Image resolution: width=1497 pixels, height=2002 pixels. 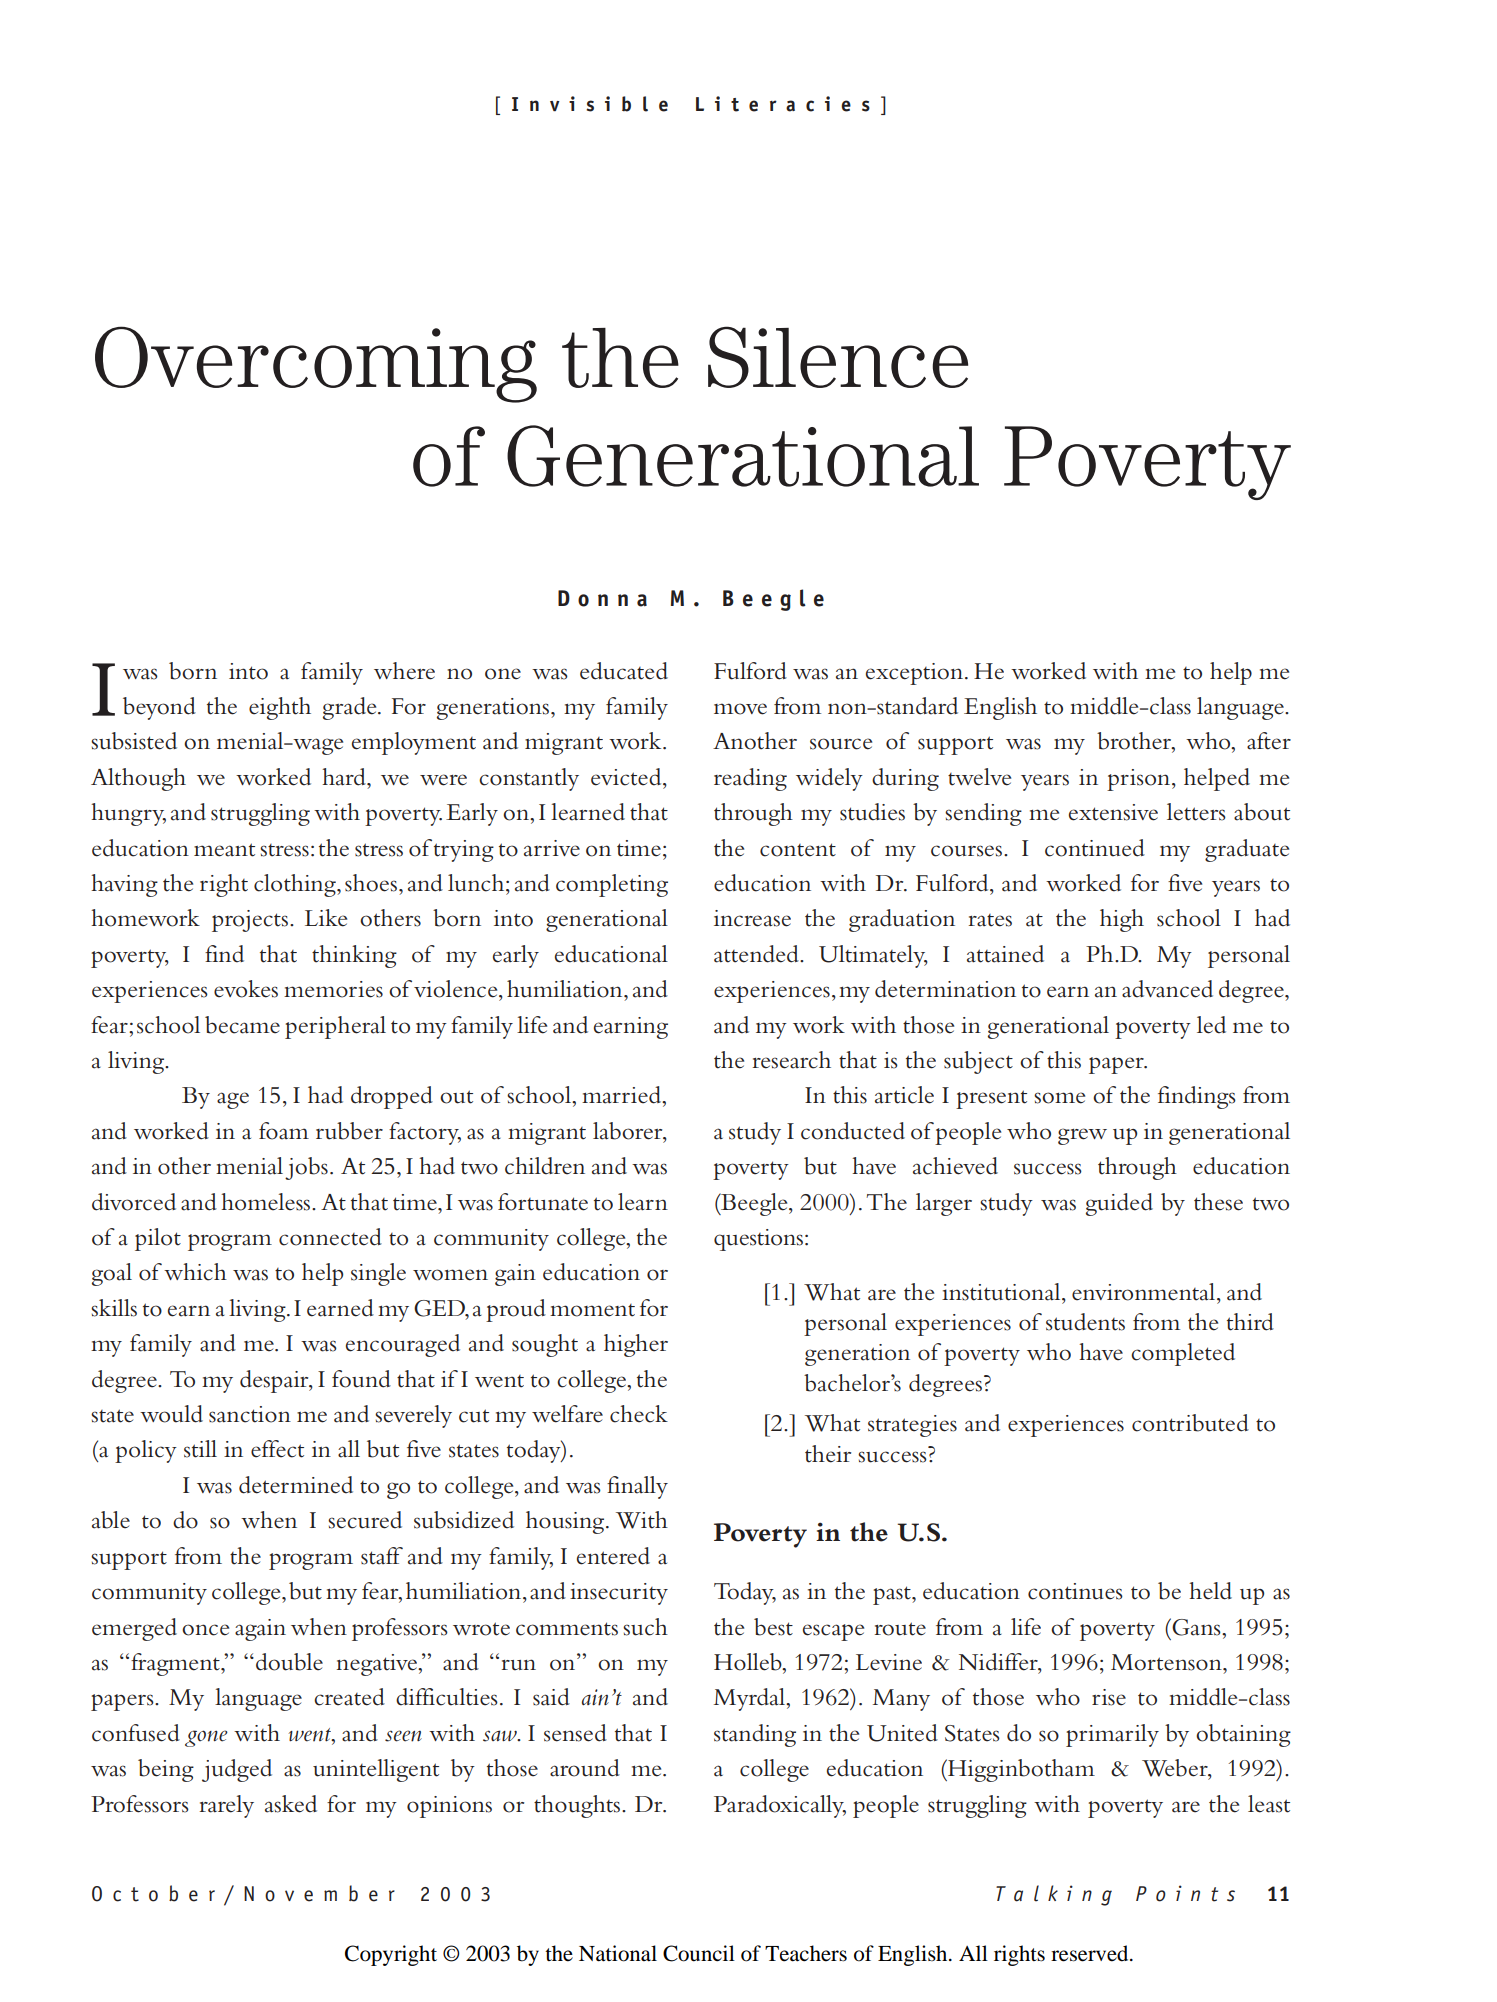 I want to click on Overcoming, so click(x=316, y=364).
